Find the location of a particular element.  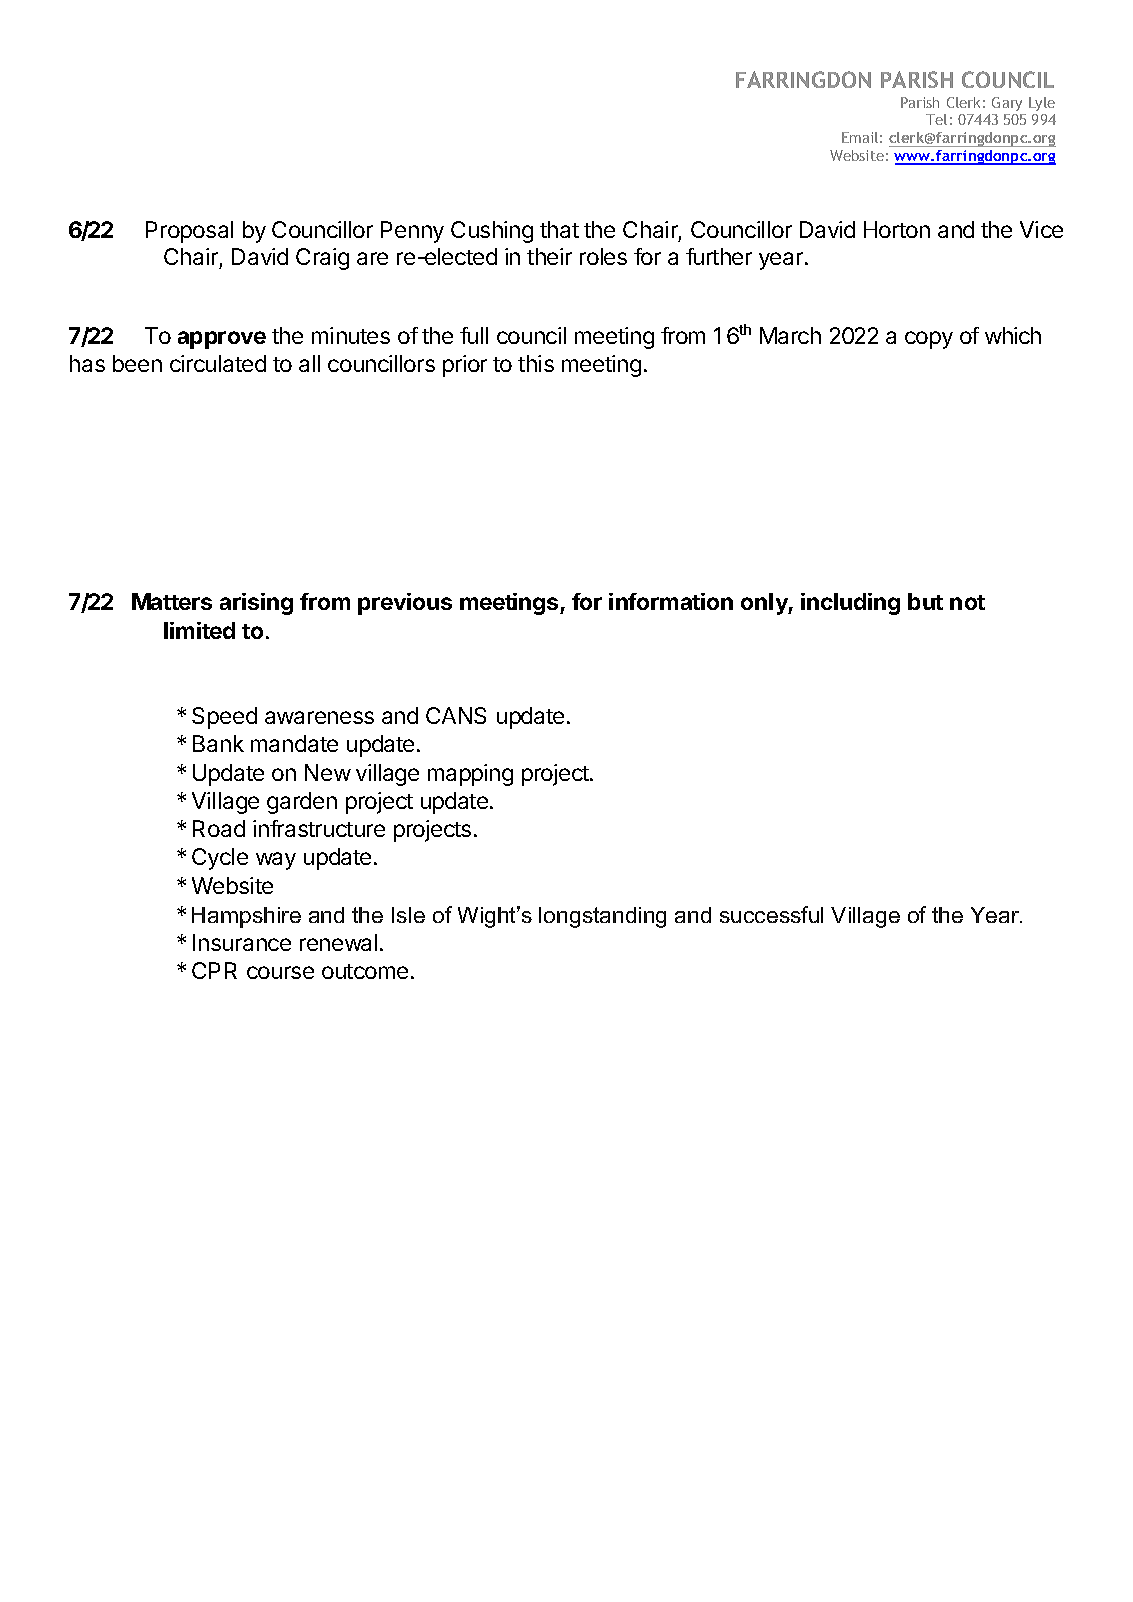

Tel is located at coordinates (936, 119).
